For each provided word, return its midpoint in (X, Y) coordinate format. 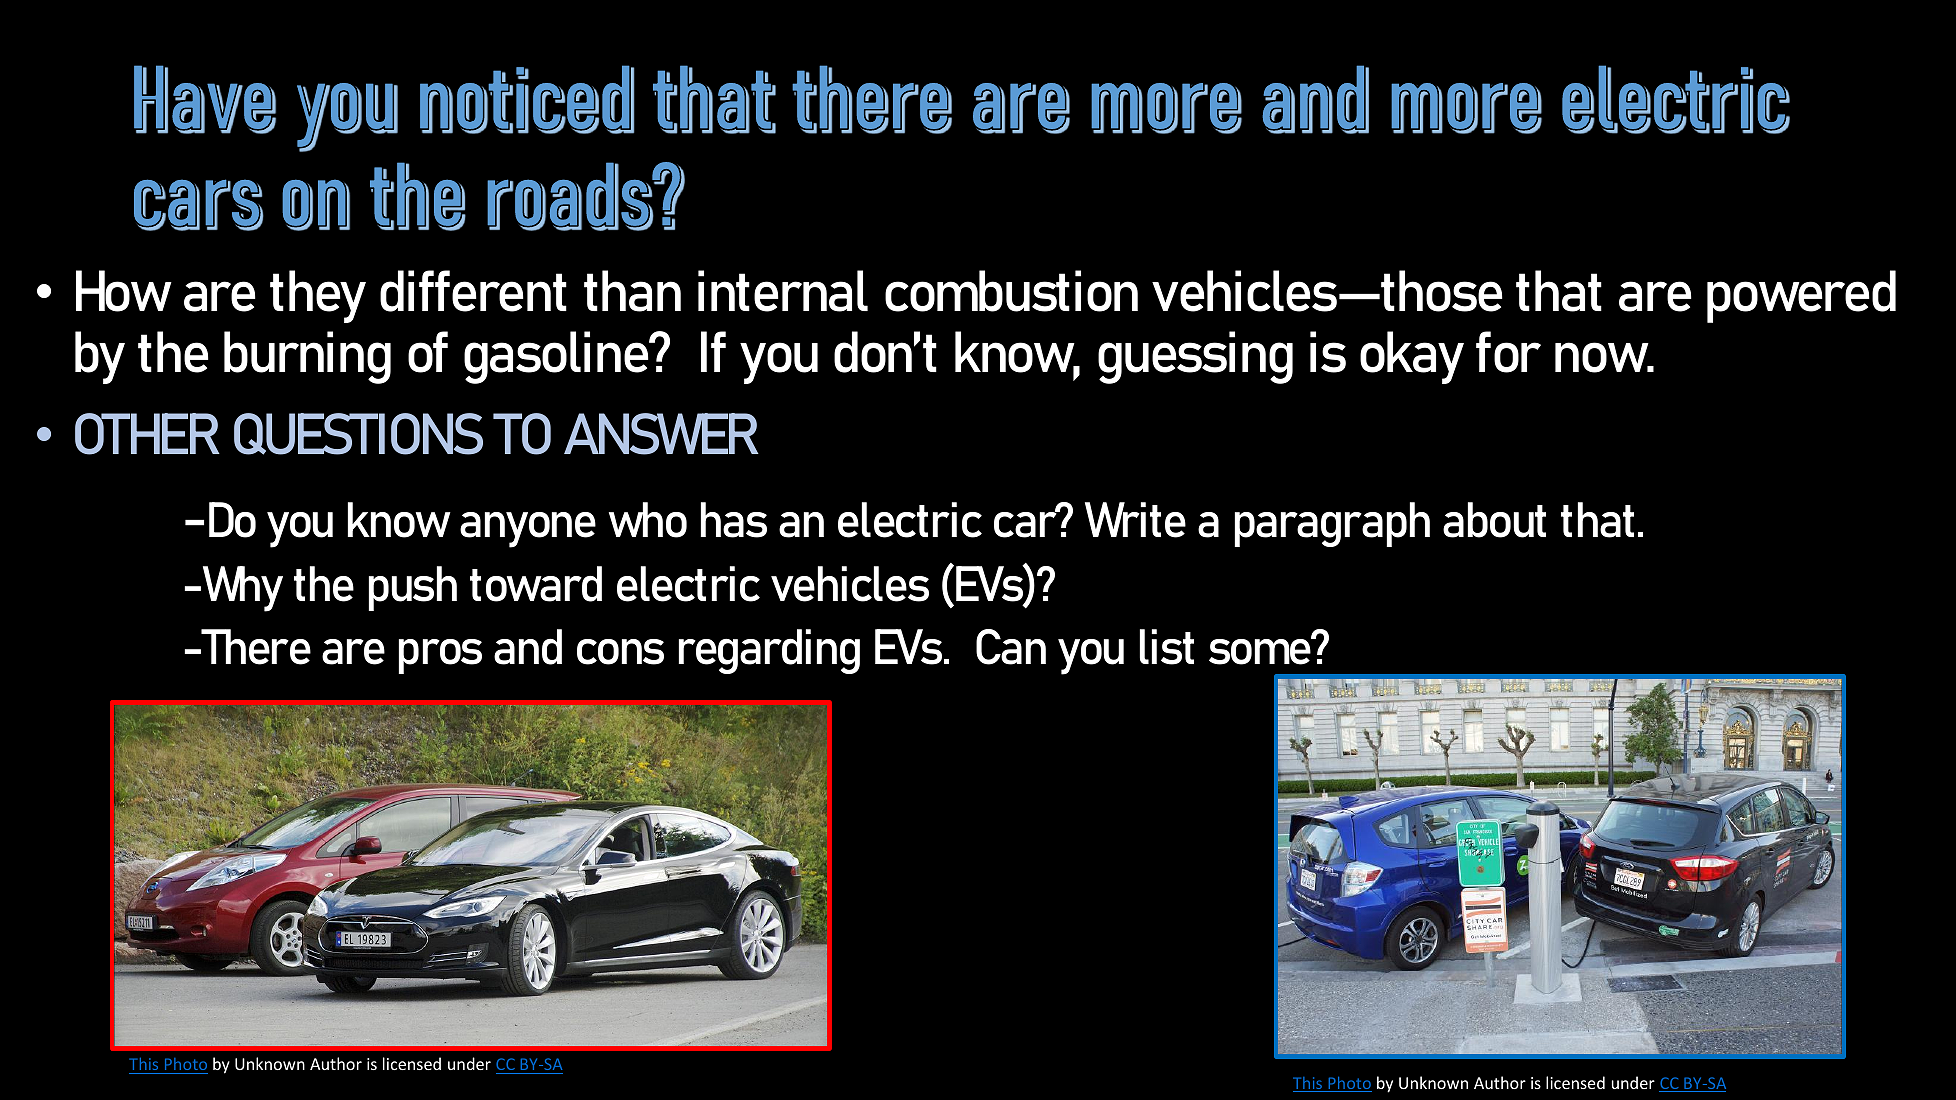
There (255, 647)
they (318, 296)
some (1261, 651)
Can (1011, 647)
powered (1801, 296)
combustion (1011, 291)
